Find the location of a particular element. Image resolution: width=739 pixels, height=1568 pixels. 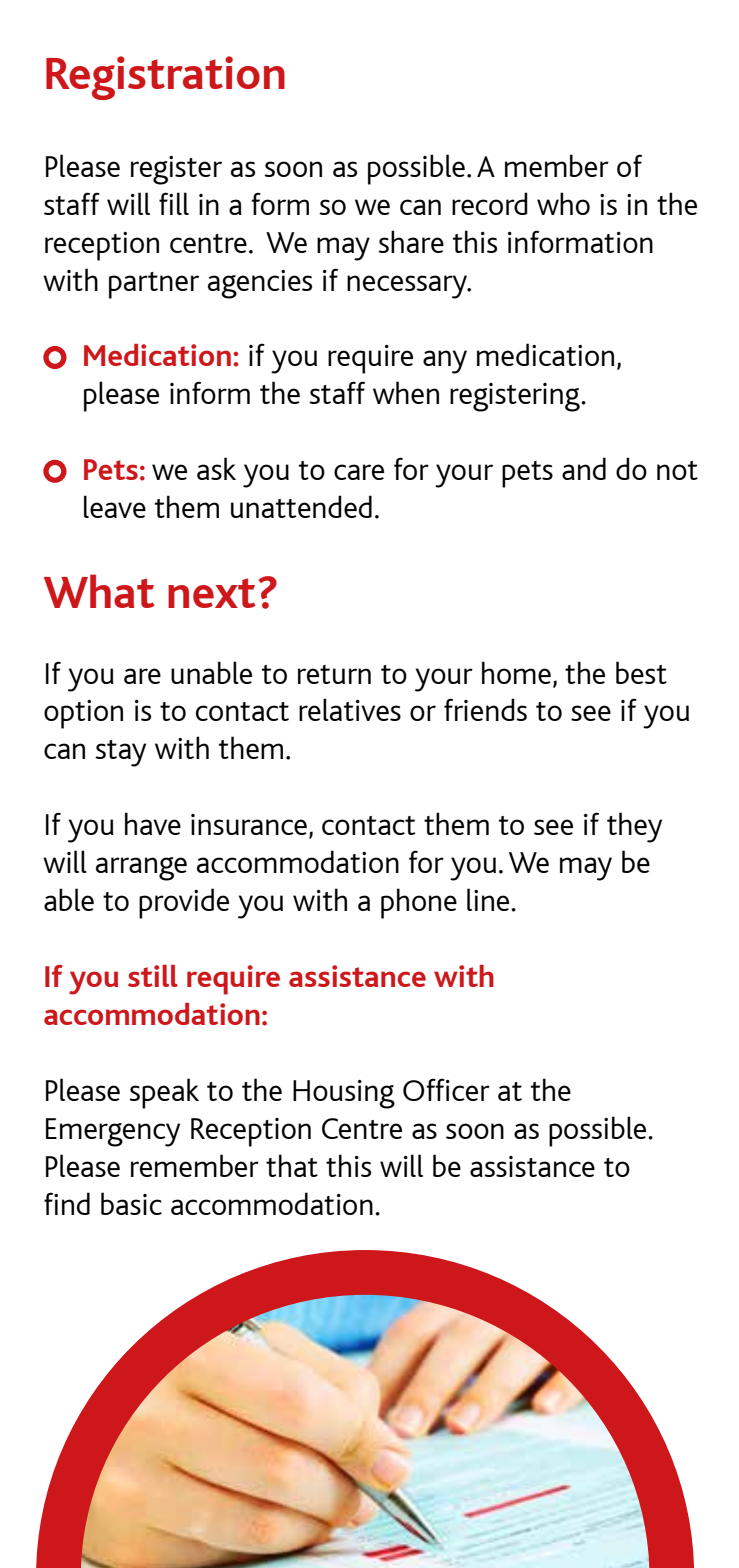

they is located at coordinates (634, 827).
